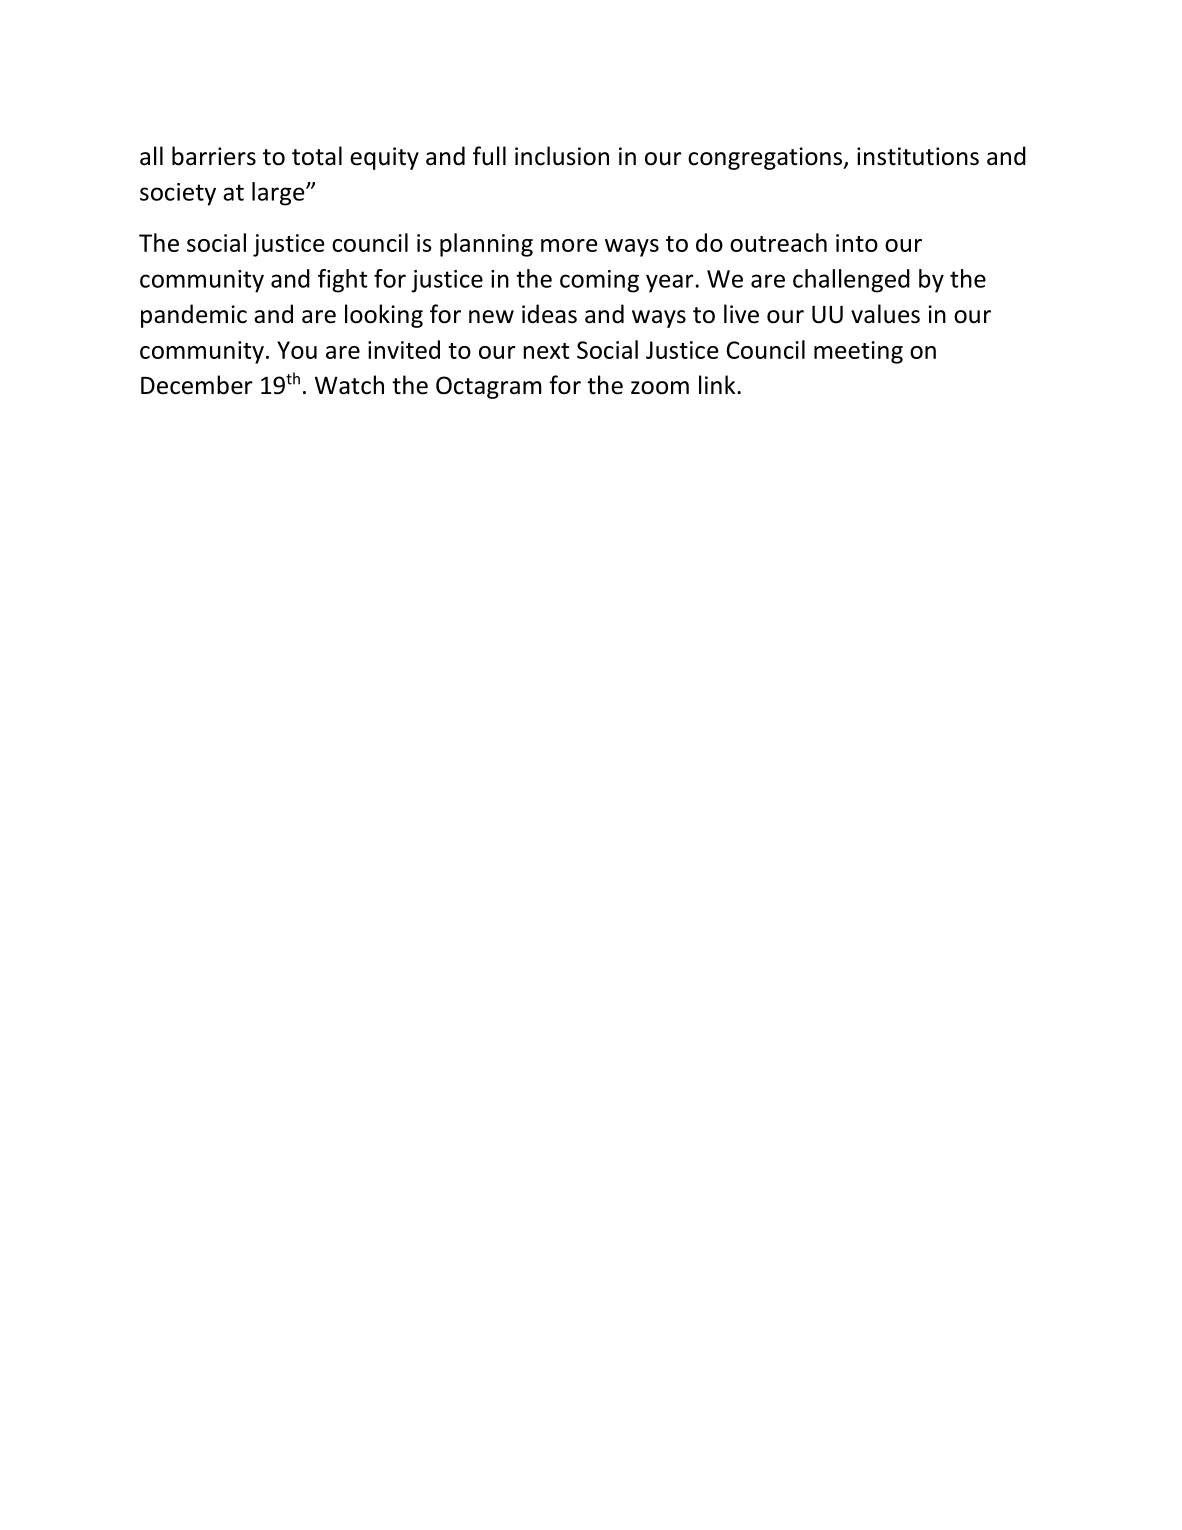 This screenshot has width=1182, height=1530. What do you see at coordinates (599, 281) in the screenshot?
I see `coming` at bounding box center [599, 281].
